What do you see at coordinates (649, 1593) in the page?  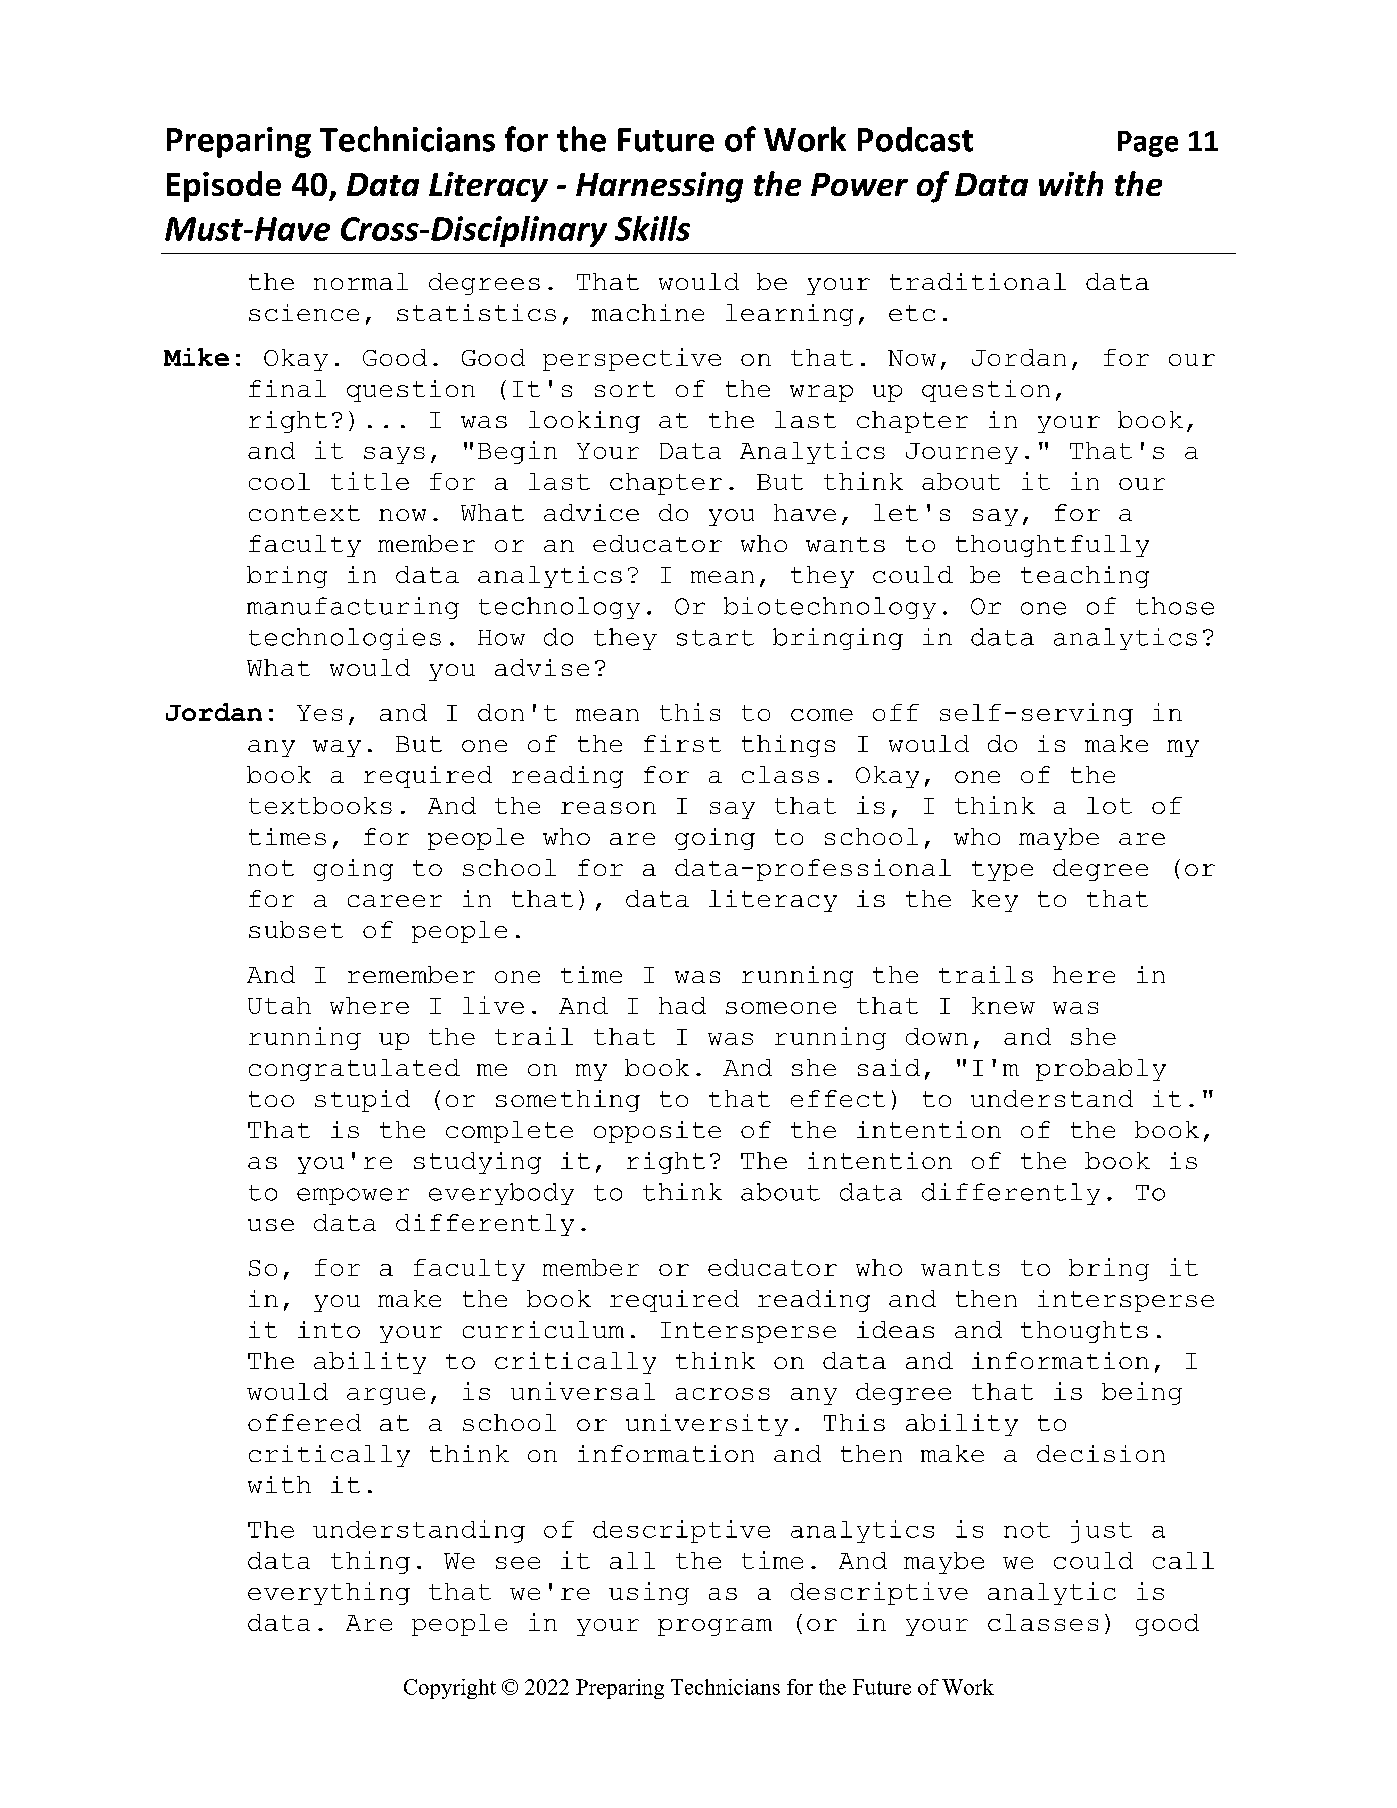 I see `using` at bounding box center [649, 1593].
